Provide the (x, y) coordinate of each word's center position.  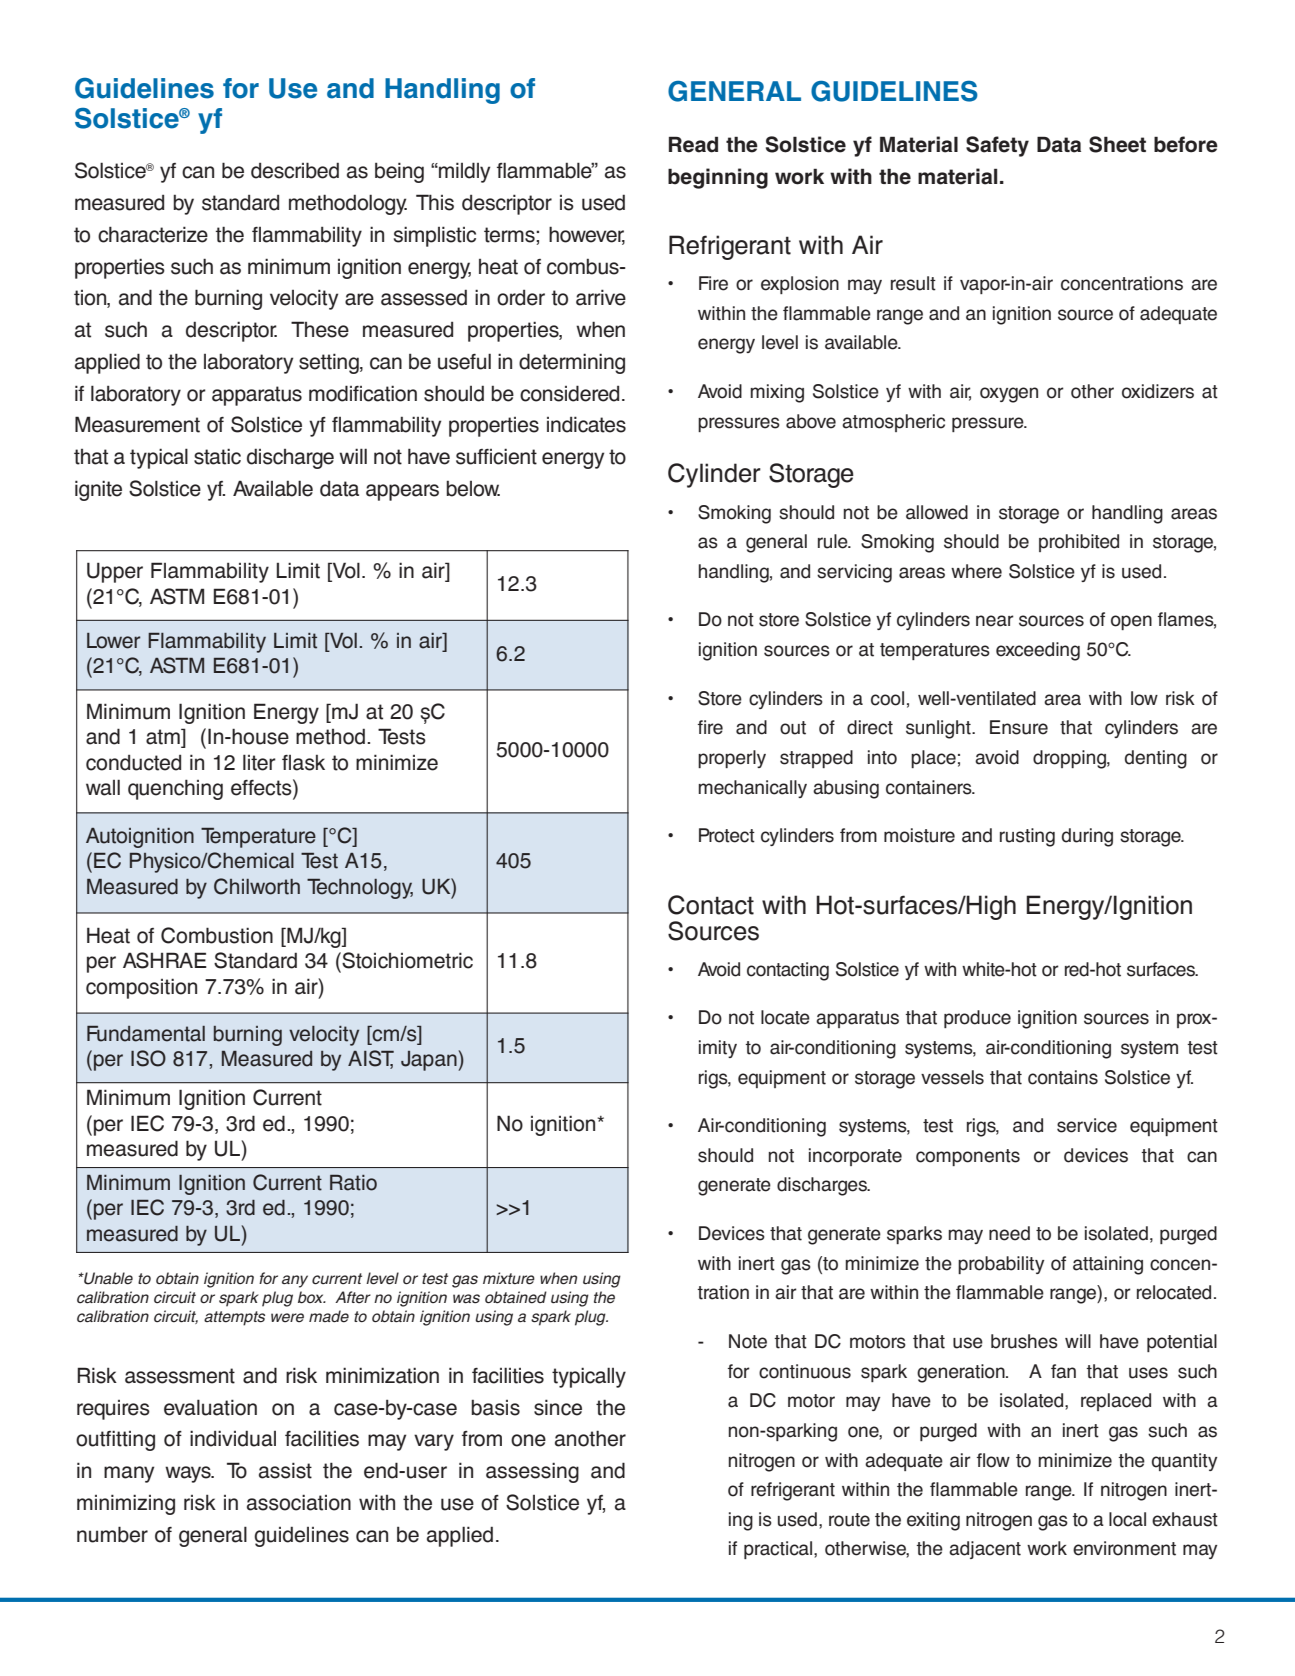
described (295, 170)
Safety (997, 146)
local (1127, 1519)
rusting (1027, 837)
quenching (175, 789)
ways (189, 1474)
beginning (718, 178)
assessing (532, 1472)
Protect (727, 835)
